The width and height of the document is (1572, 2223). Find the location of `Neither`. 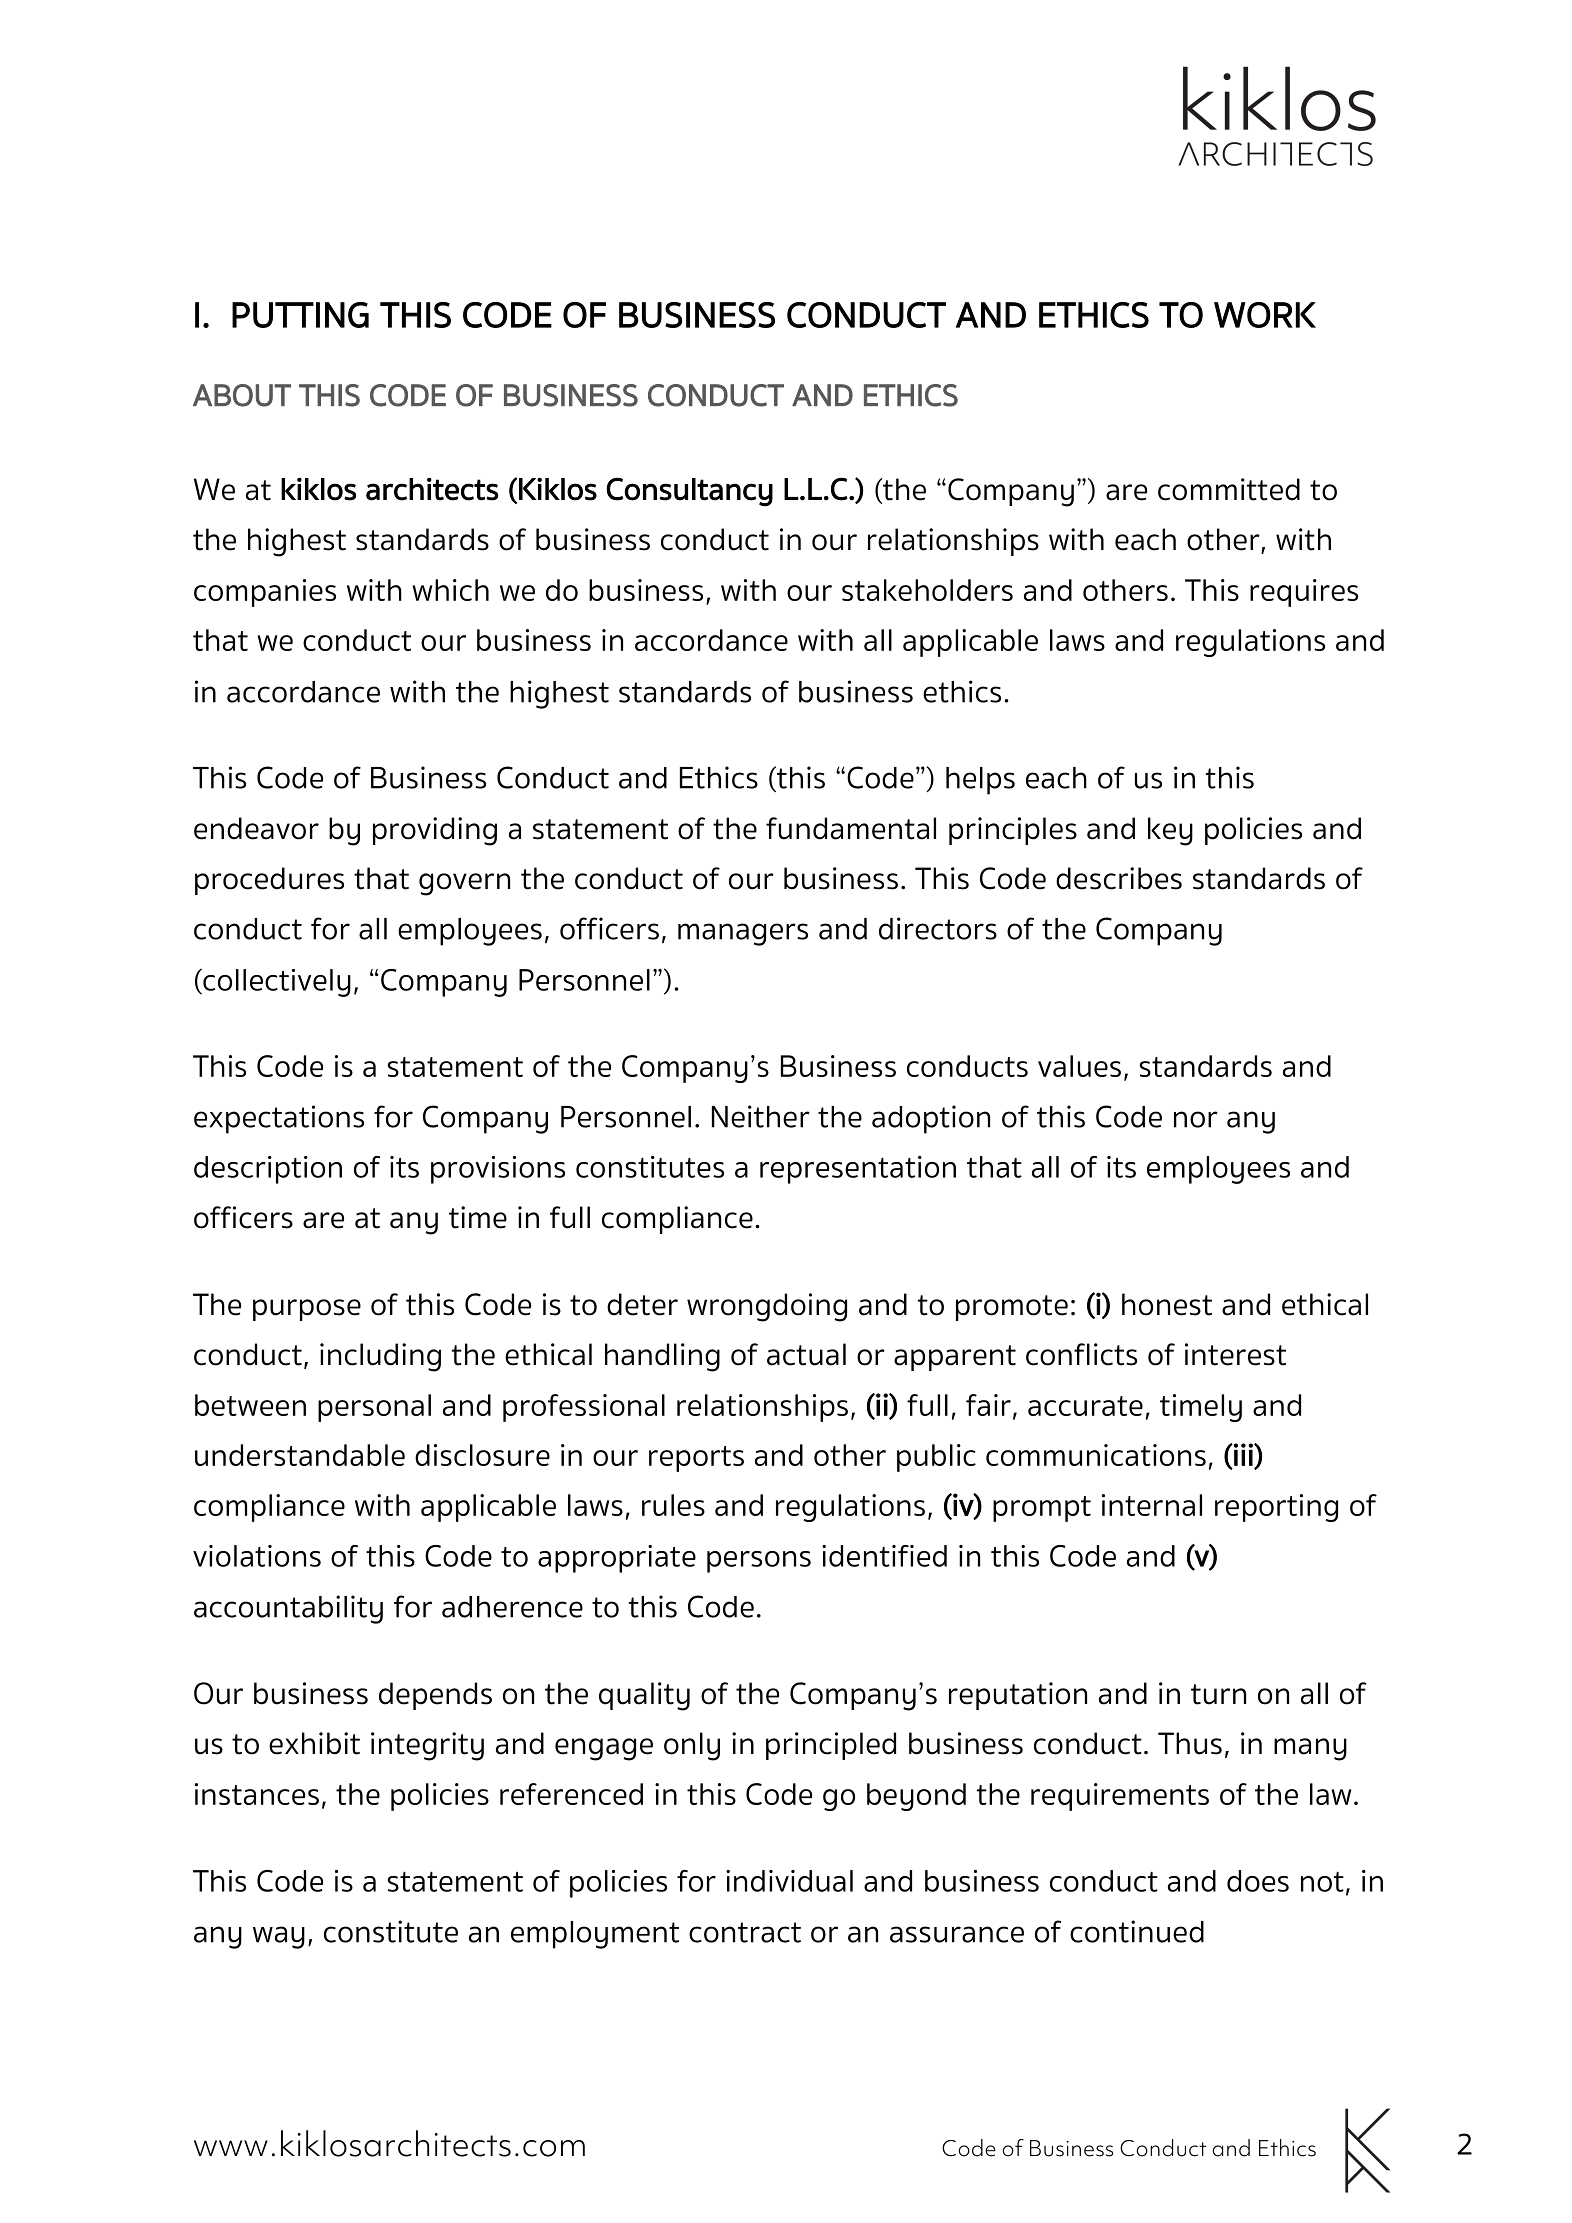

Neither is located at coordinates (761, 1116).
